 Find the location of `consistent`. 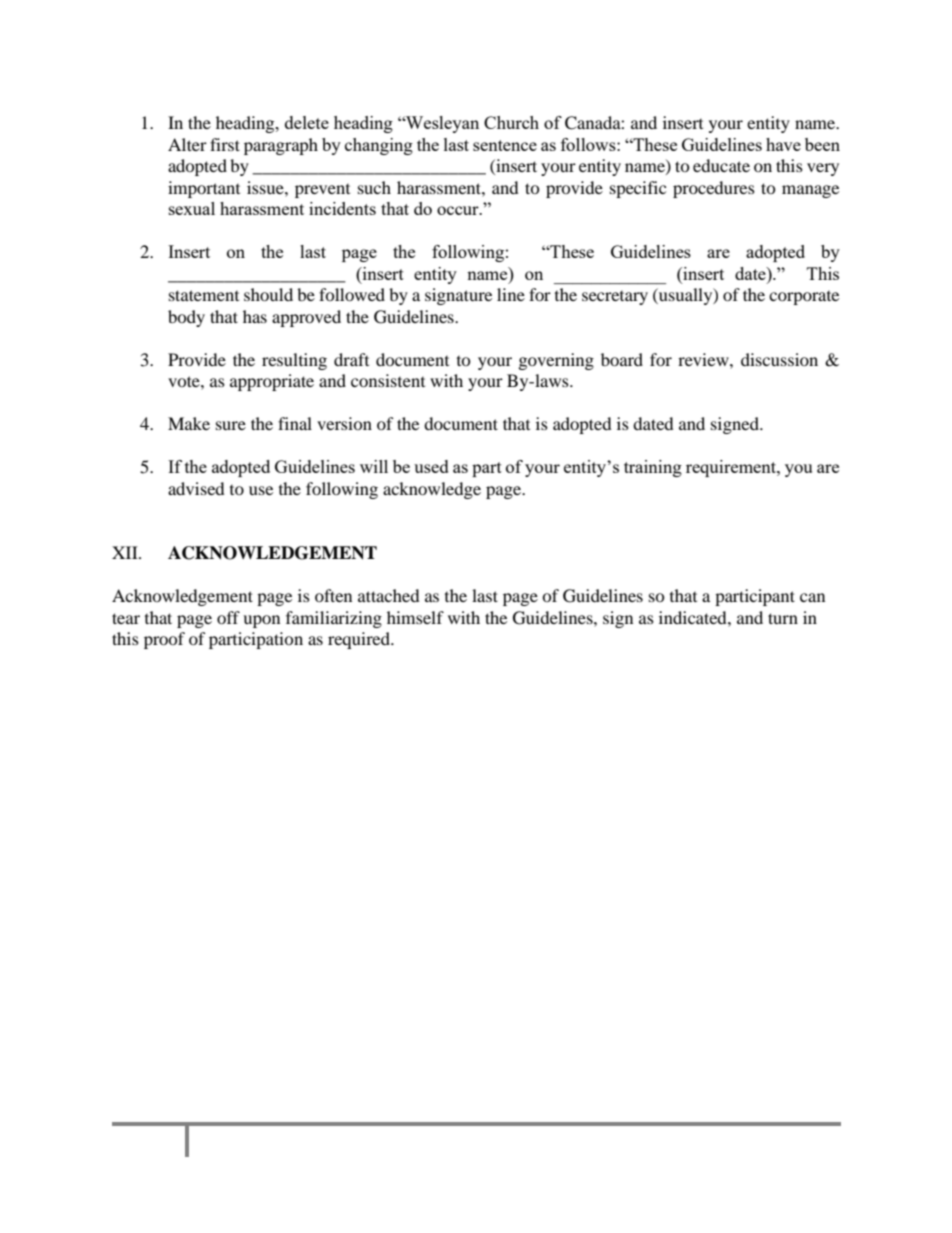

consistent is located at coordinates (388, 380).
